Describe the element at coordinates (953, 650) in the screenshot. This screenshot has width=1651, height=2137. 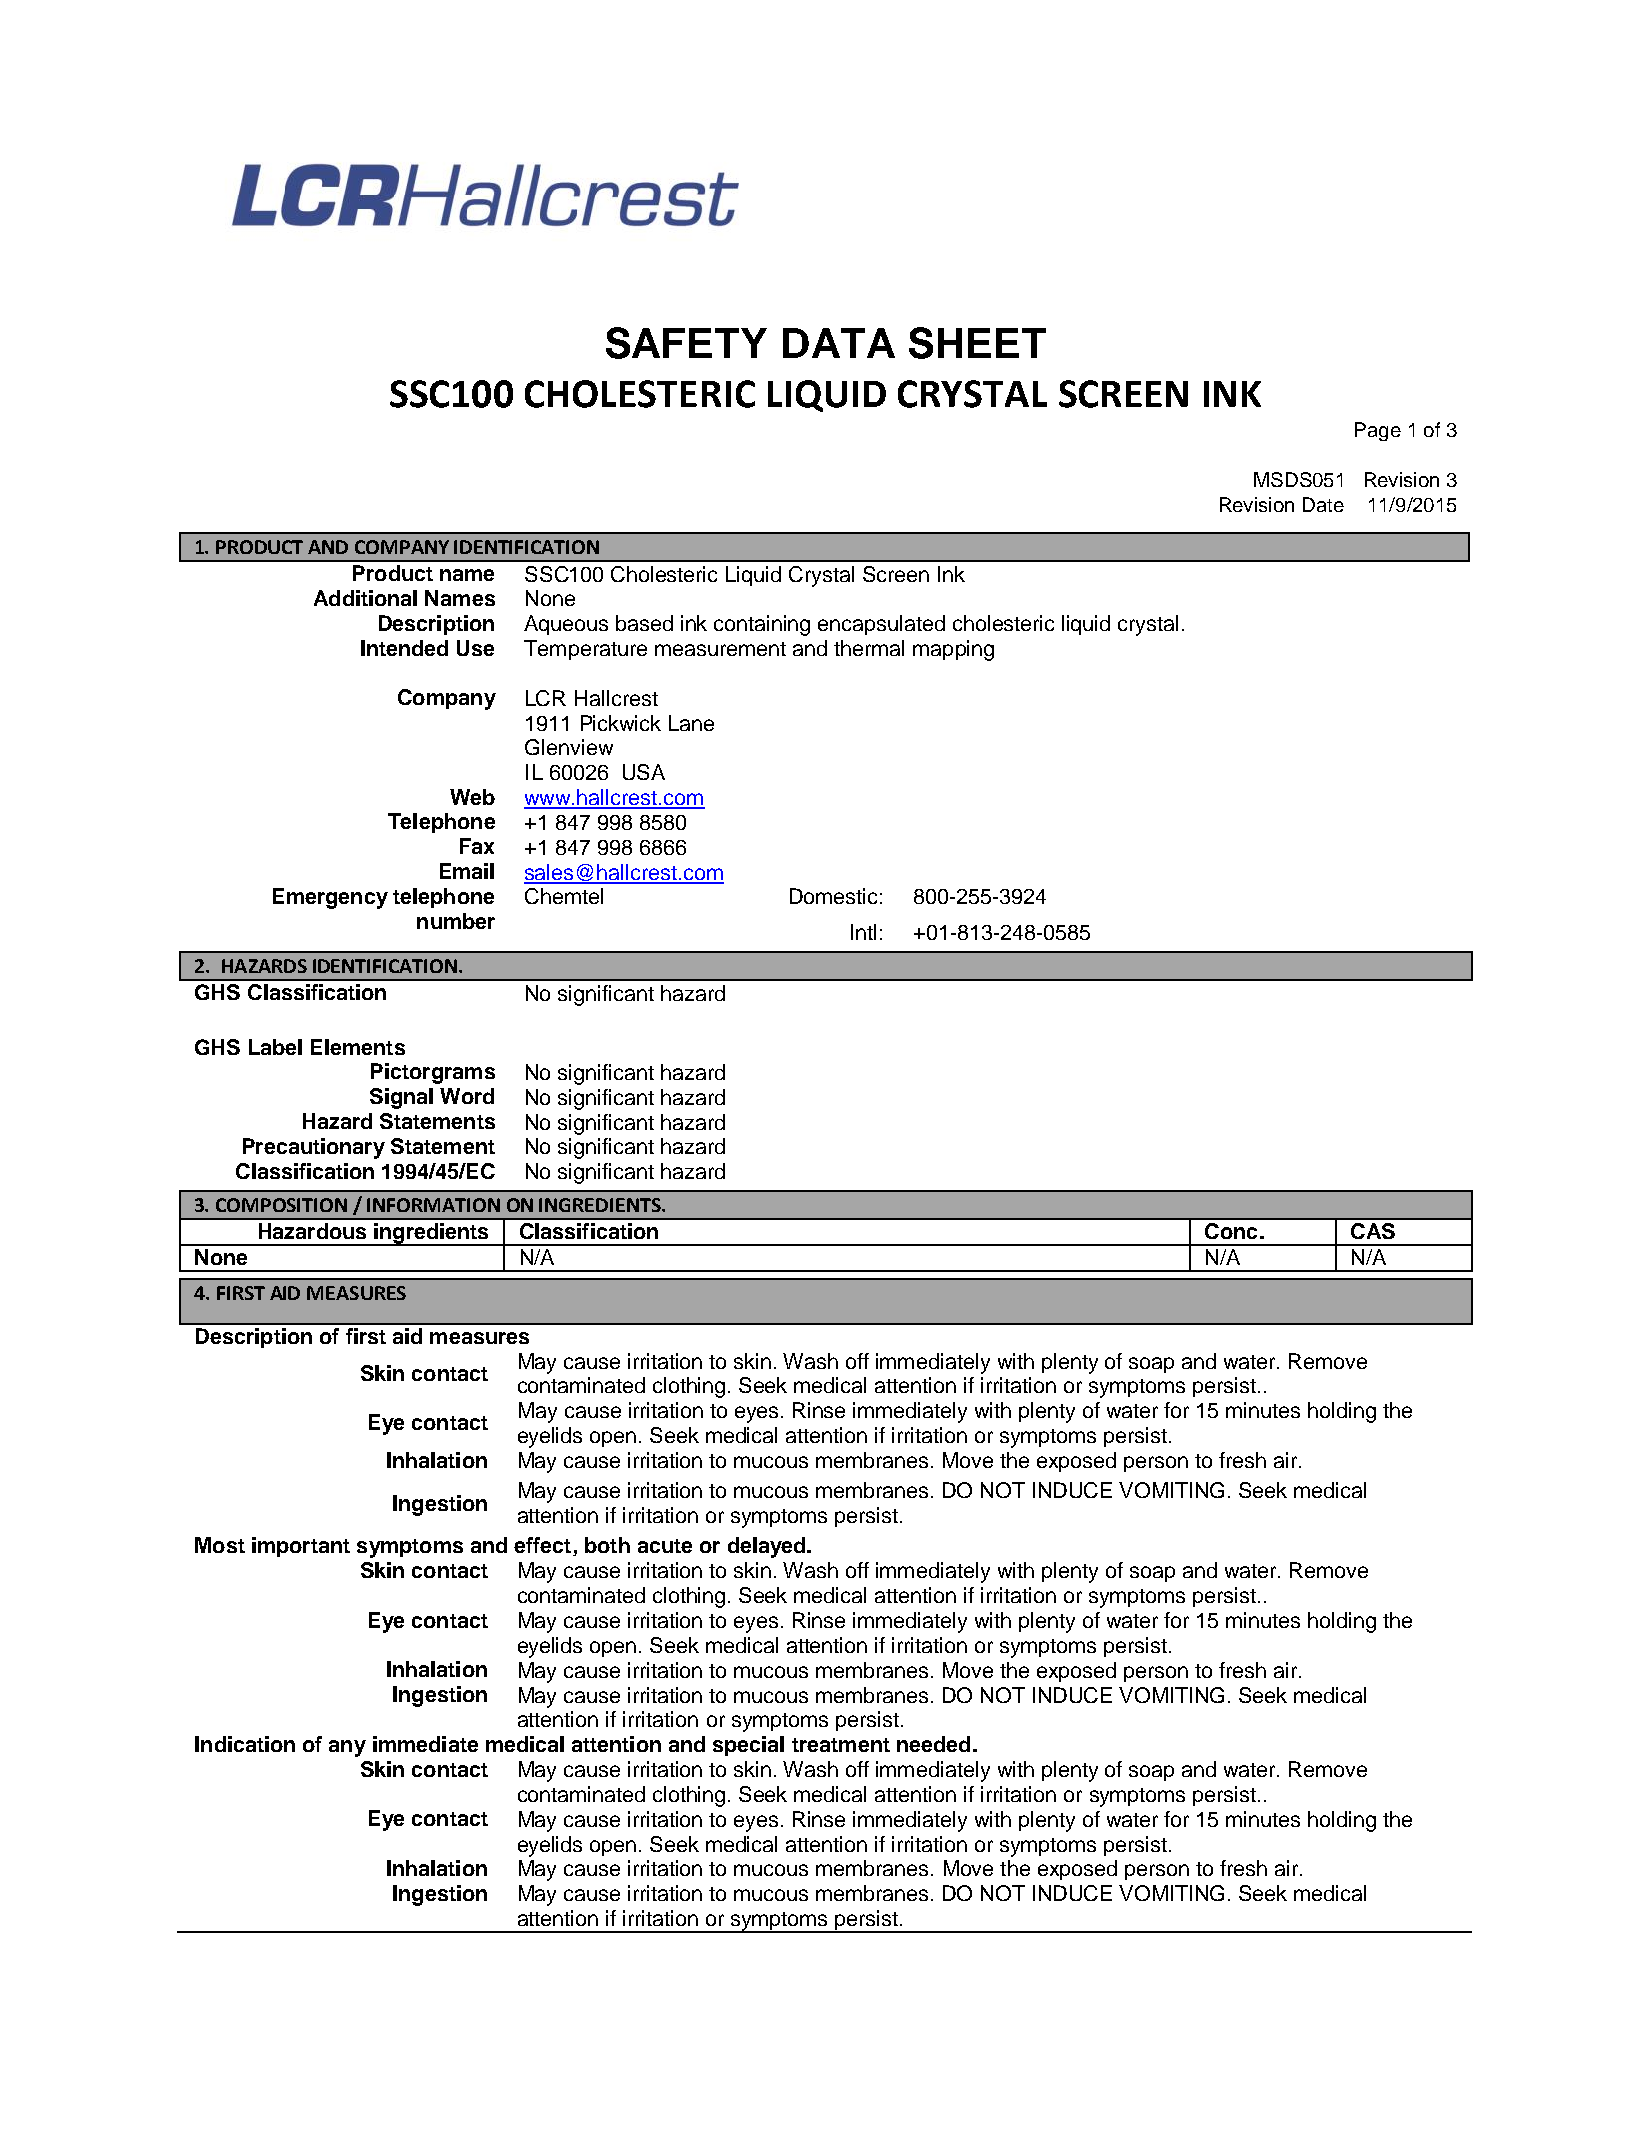
I see `mapping` at that location.
